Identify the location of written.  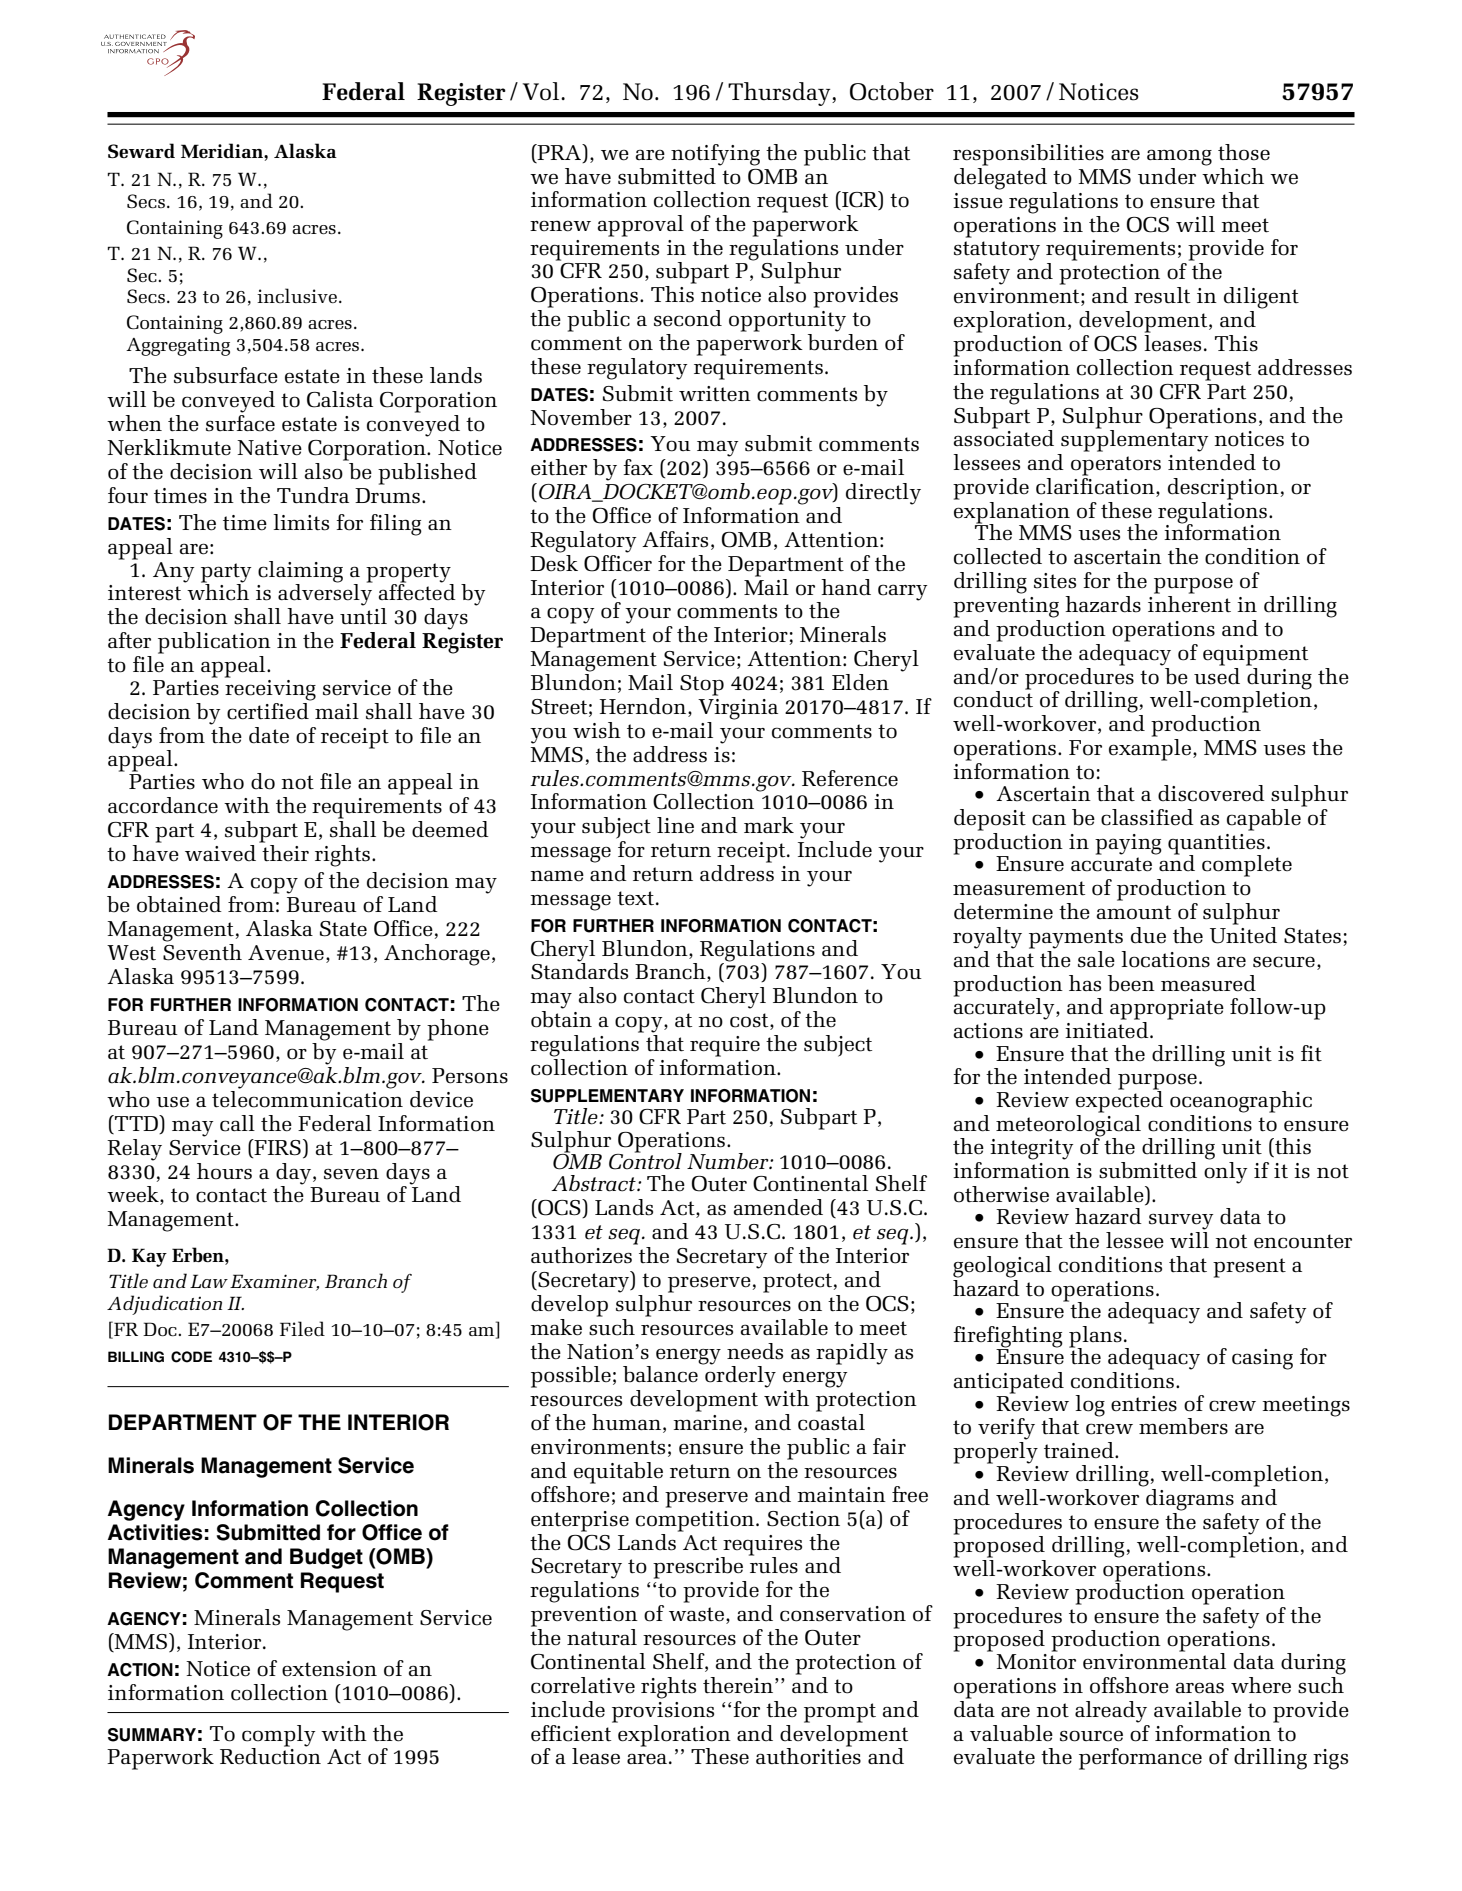
(715, 394).
